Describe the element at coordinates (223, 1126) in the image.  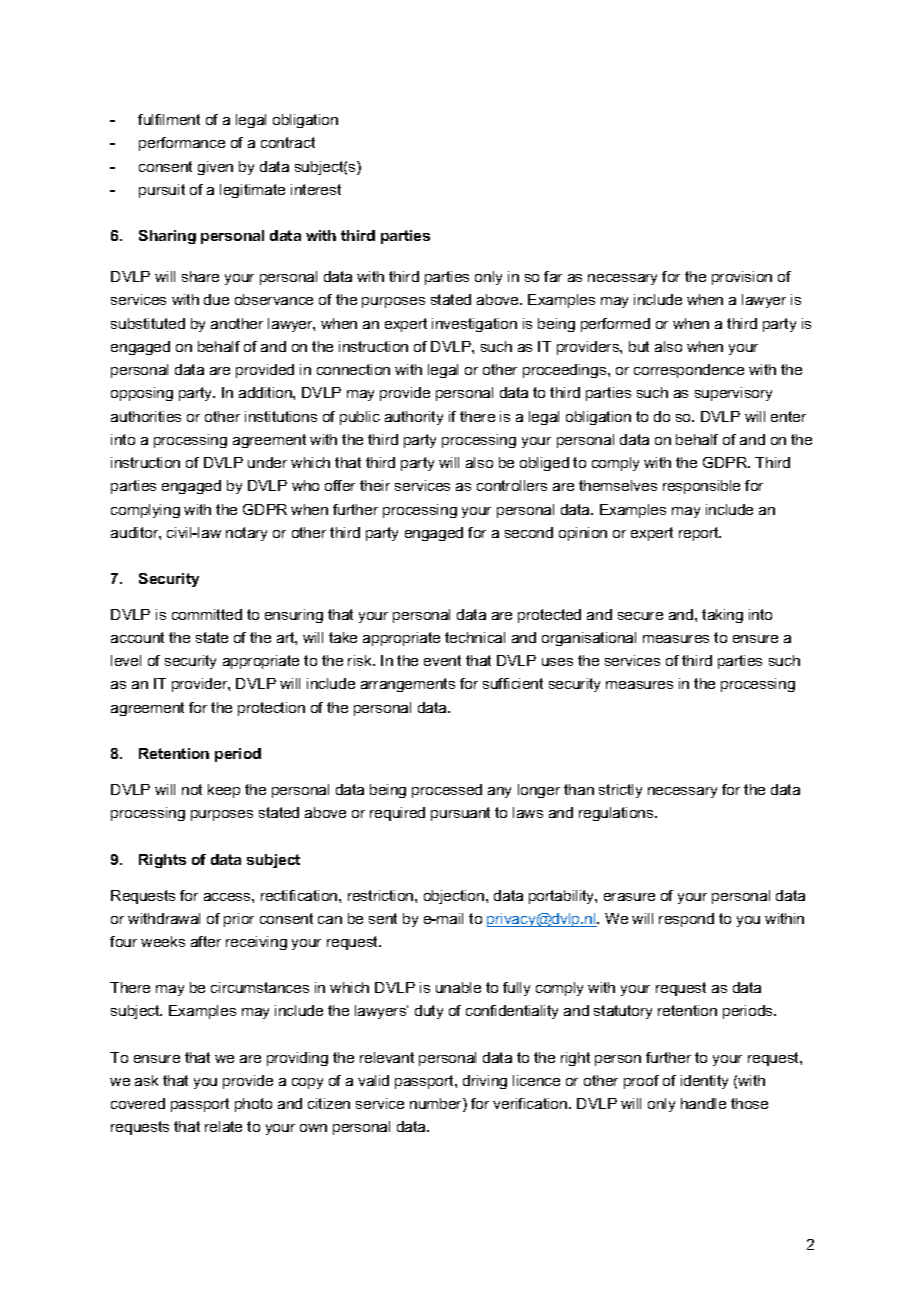
I see `relate` at that location.
